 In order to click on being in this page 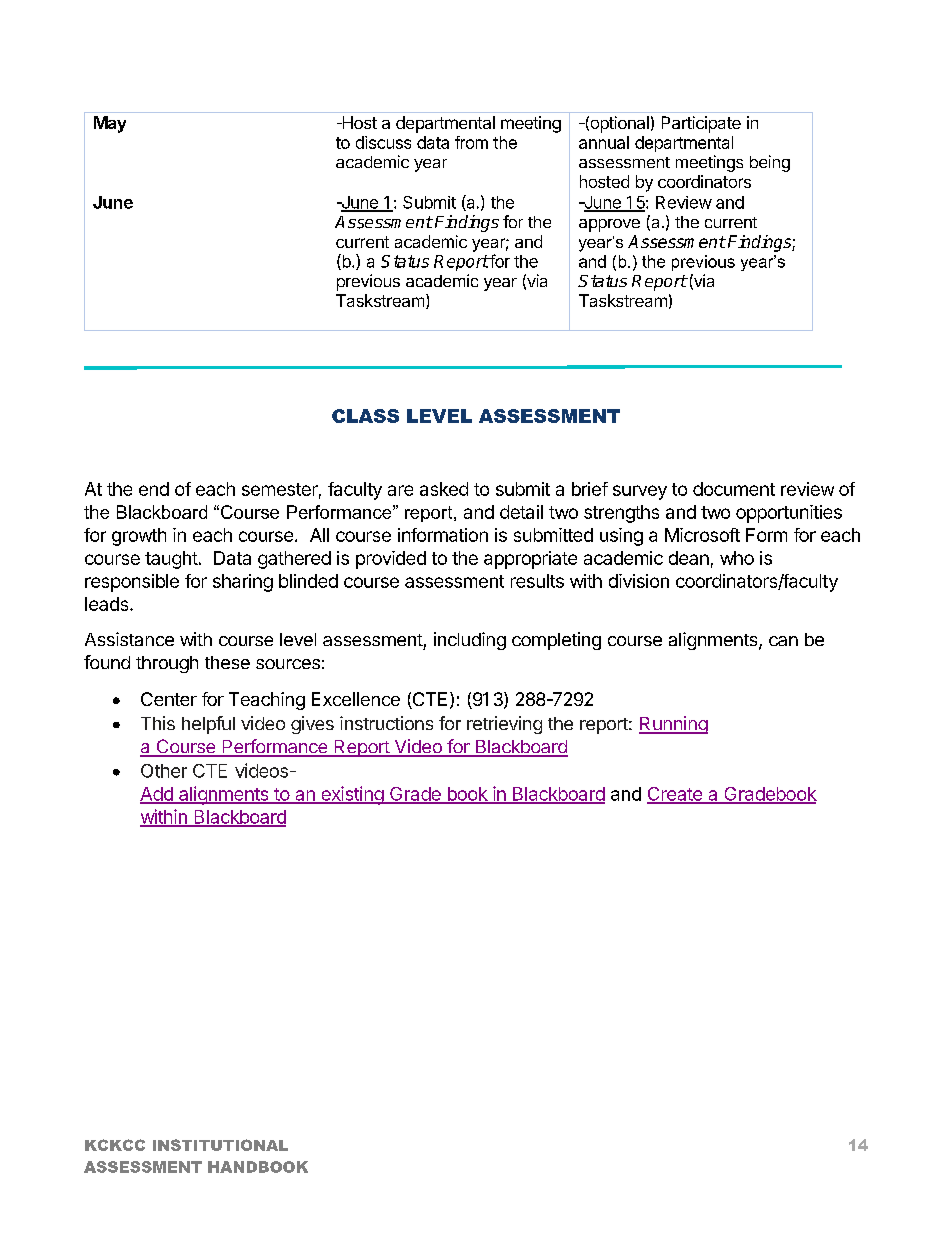, I will do `click(770, 163)`.
